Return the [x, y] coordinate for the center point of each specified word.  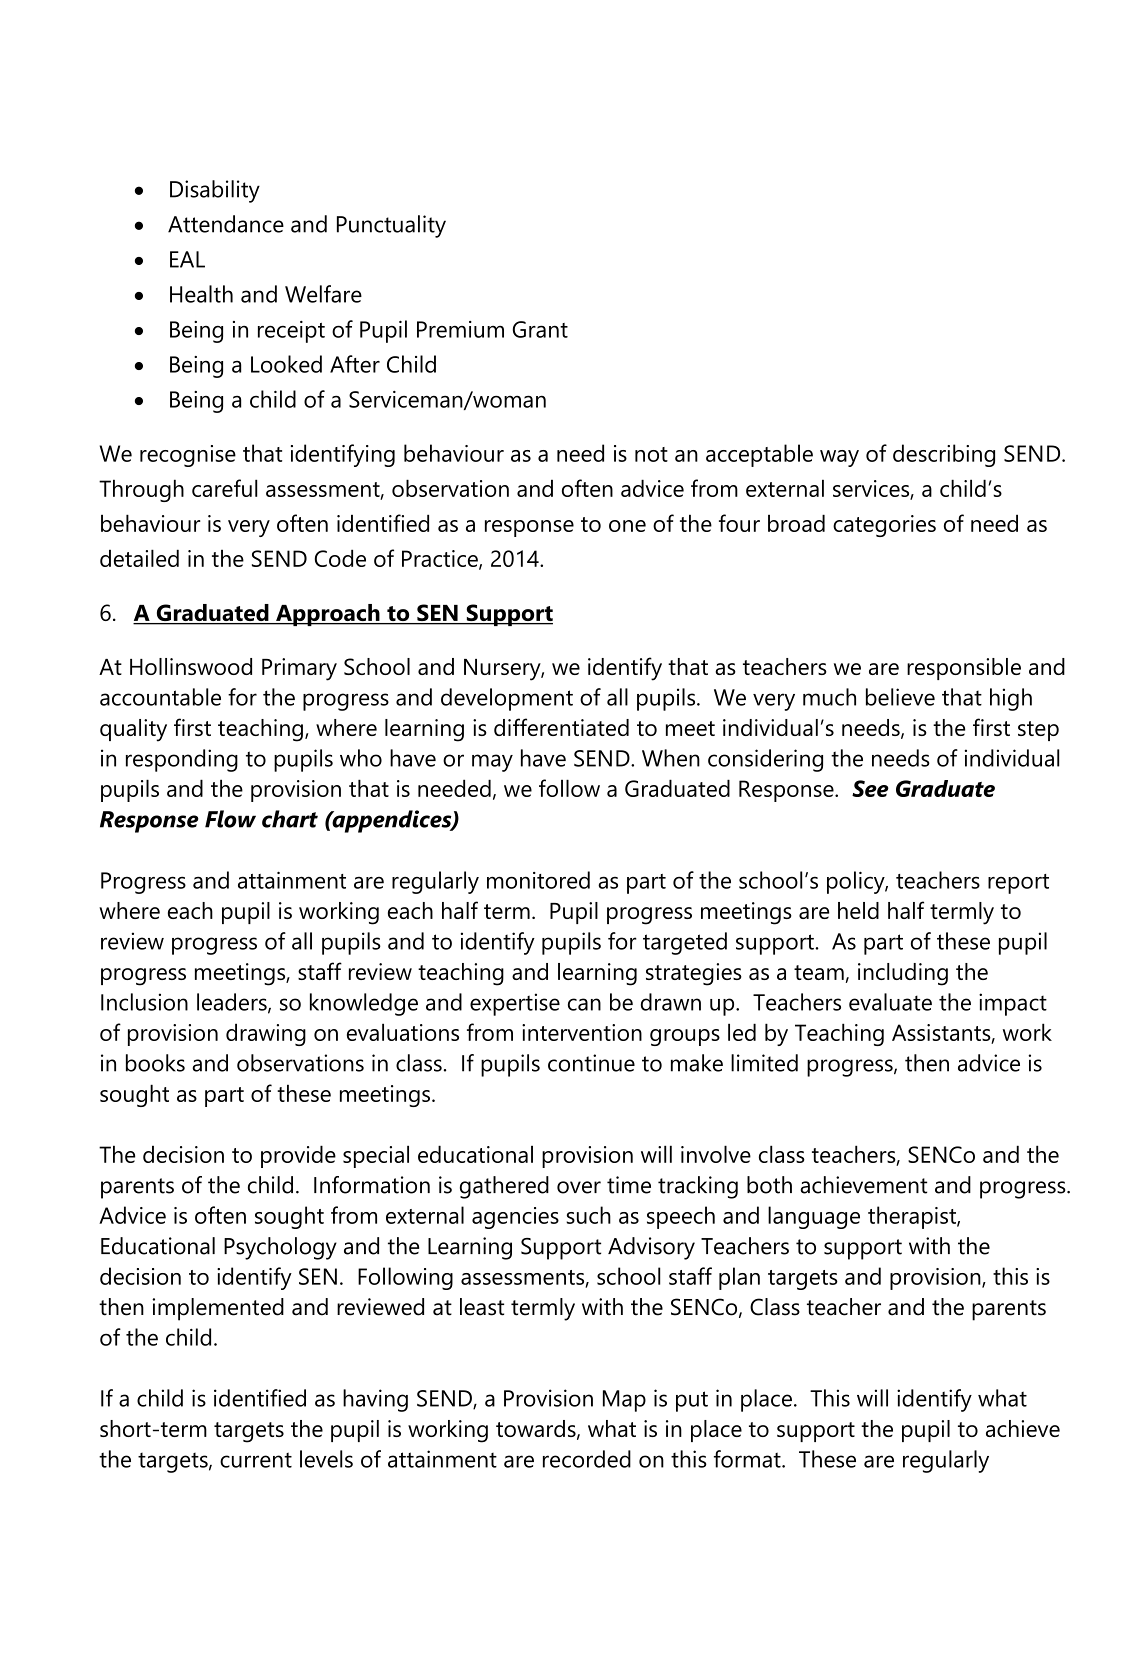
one [627, 526]
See [870, 788]
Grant [540, 329]
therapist [913, 1217]
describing [944, 455]
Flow [230, 819]
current [256, 1460]
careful [224, 488]
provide [298, 1156]
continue [591, 1063]
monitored [538, 880]
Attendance [226, 224]
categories [884, 526]
